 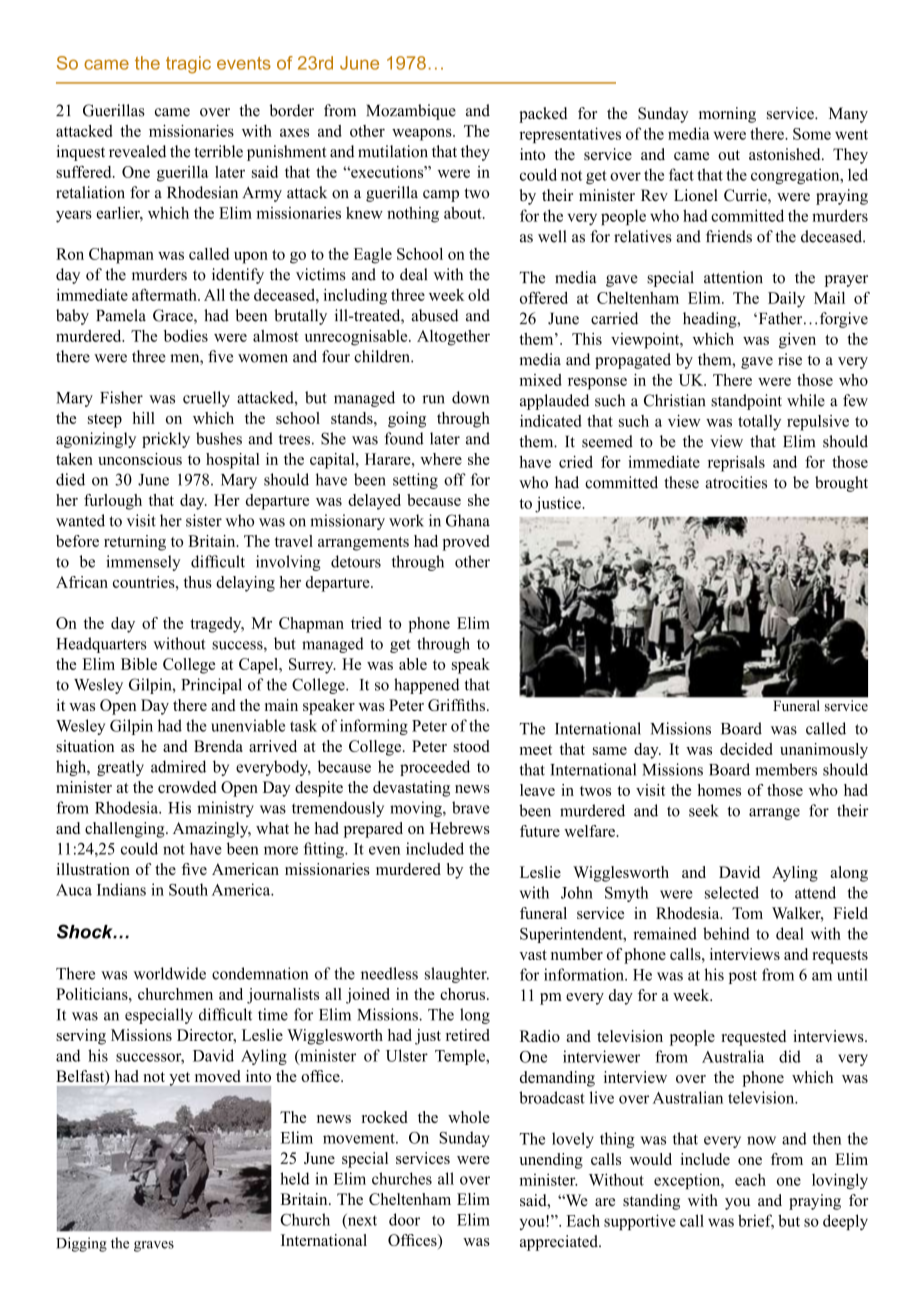 What do you see at coordinates (154, 1246) in the image?
I see `graves` at bounding box center [154, 1246].
